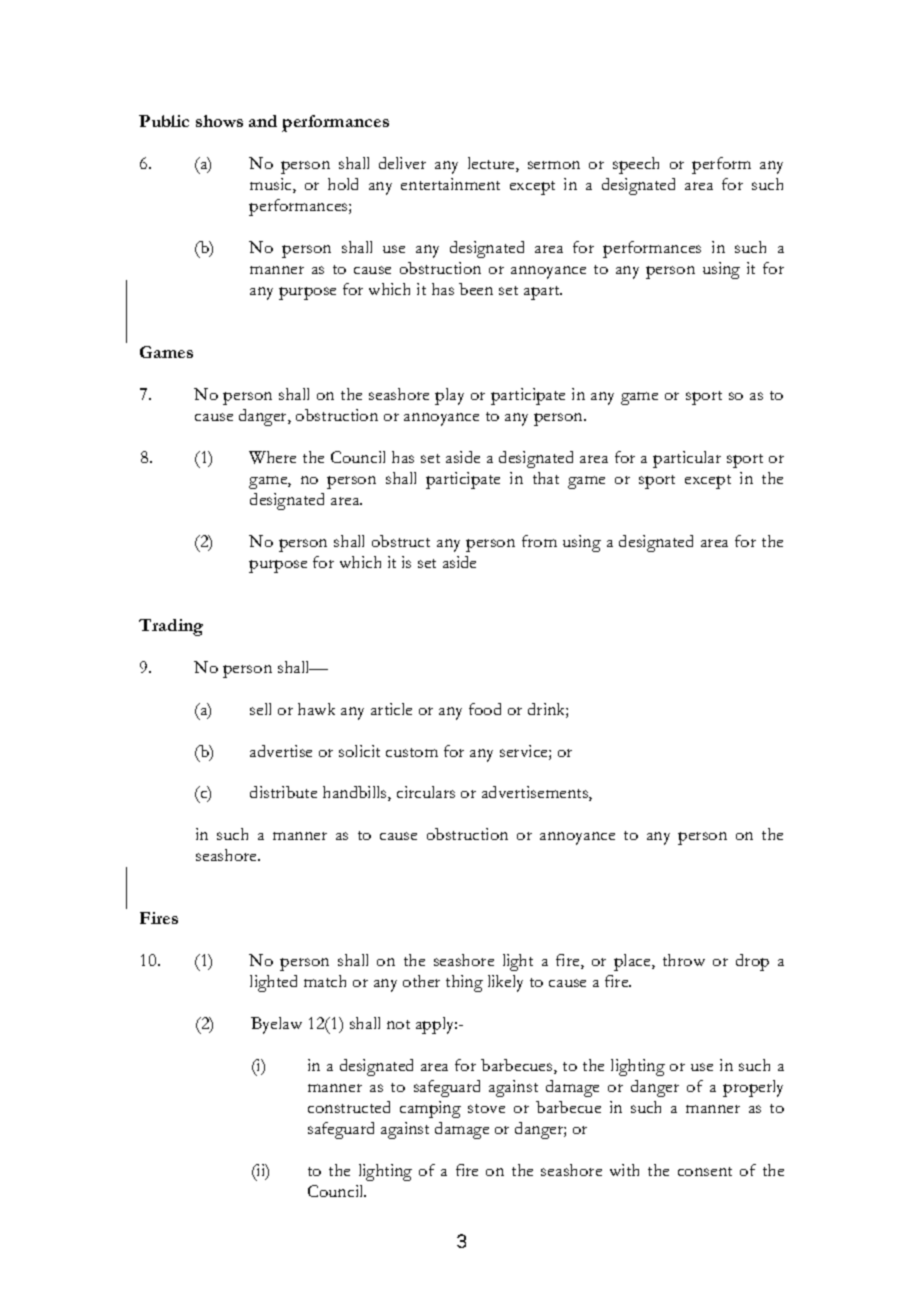 The image size is (924, 1308). Describe the element at coordinates (687, 459) in the document. I see `particular` at that location.
